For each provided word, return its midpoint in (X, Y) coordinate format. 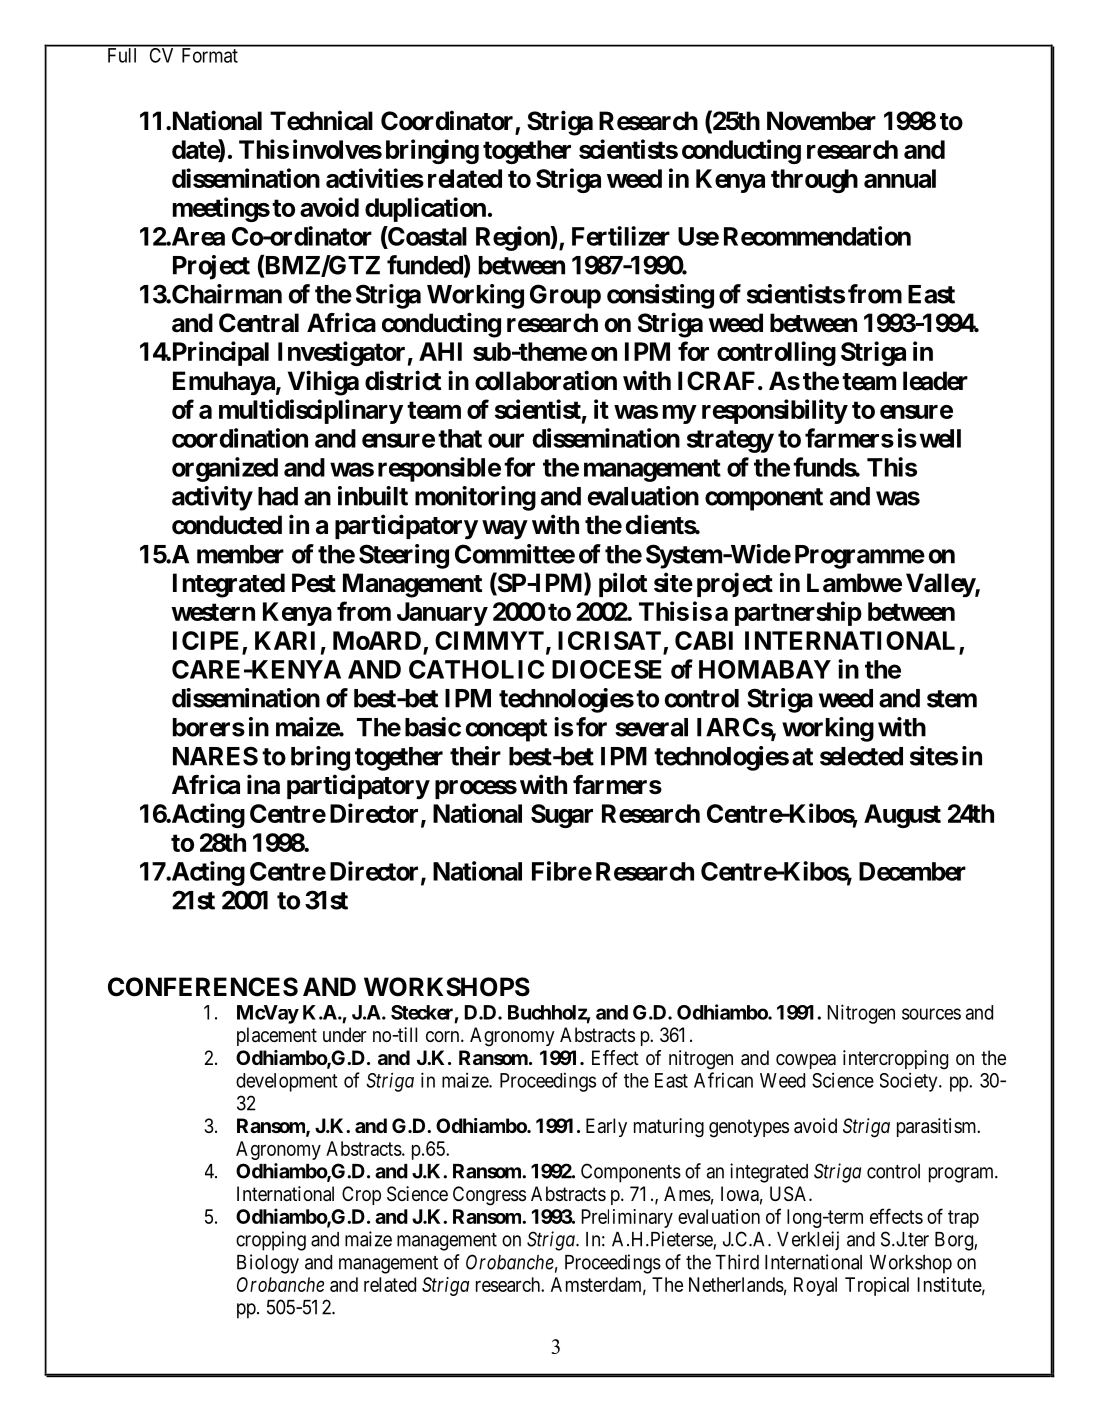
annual (900, 178)
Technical (321, 120)
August (902, 816)
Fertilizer (621, 236)
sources (931, 1014)
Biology (268, 1264)
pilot (623, 584)
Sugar (562, 816)
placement (277, 1036)
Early (606, 1127)
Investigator (341, 353)
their (475, 756)
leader (935, 381)
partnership (798, 613)
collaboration (546, 380)
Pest (314, 583)
